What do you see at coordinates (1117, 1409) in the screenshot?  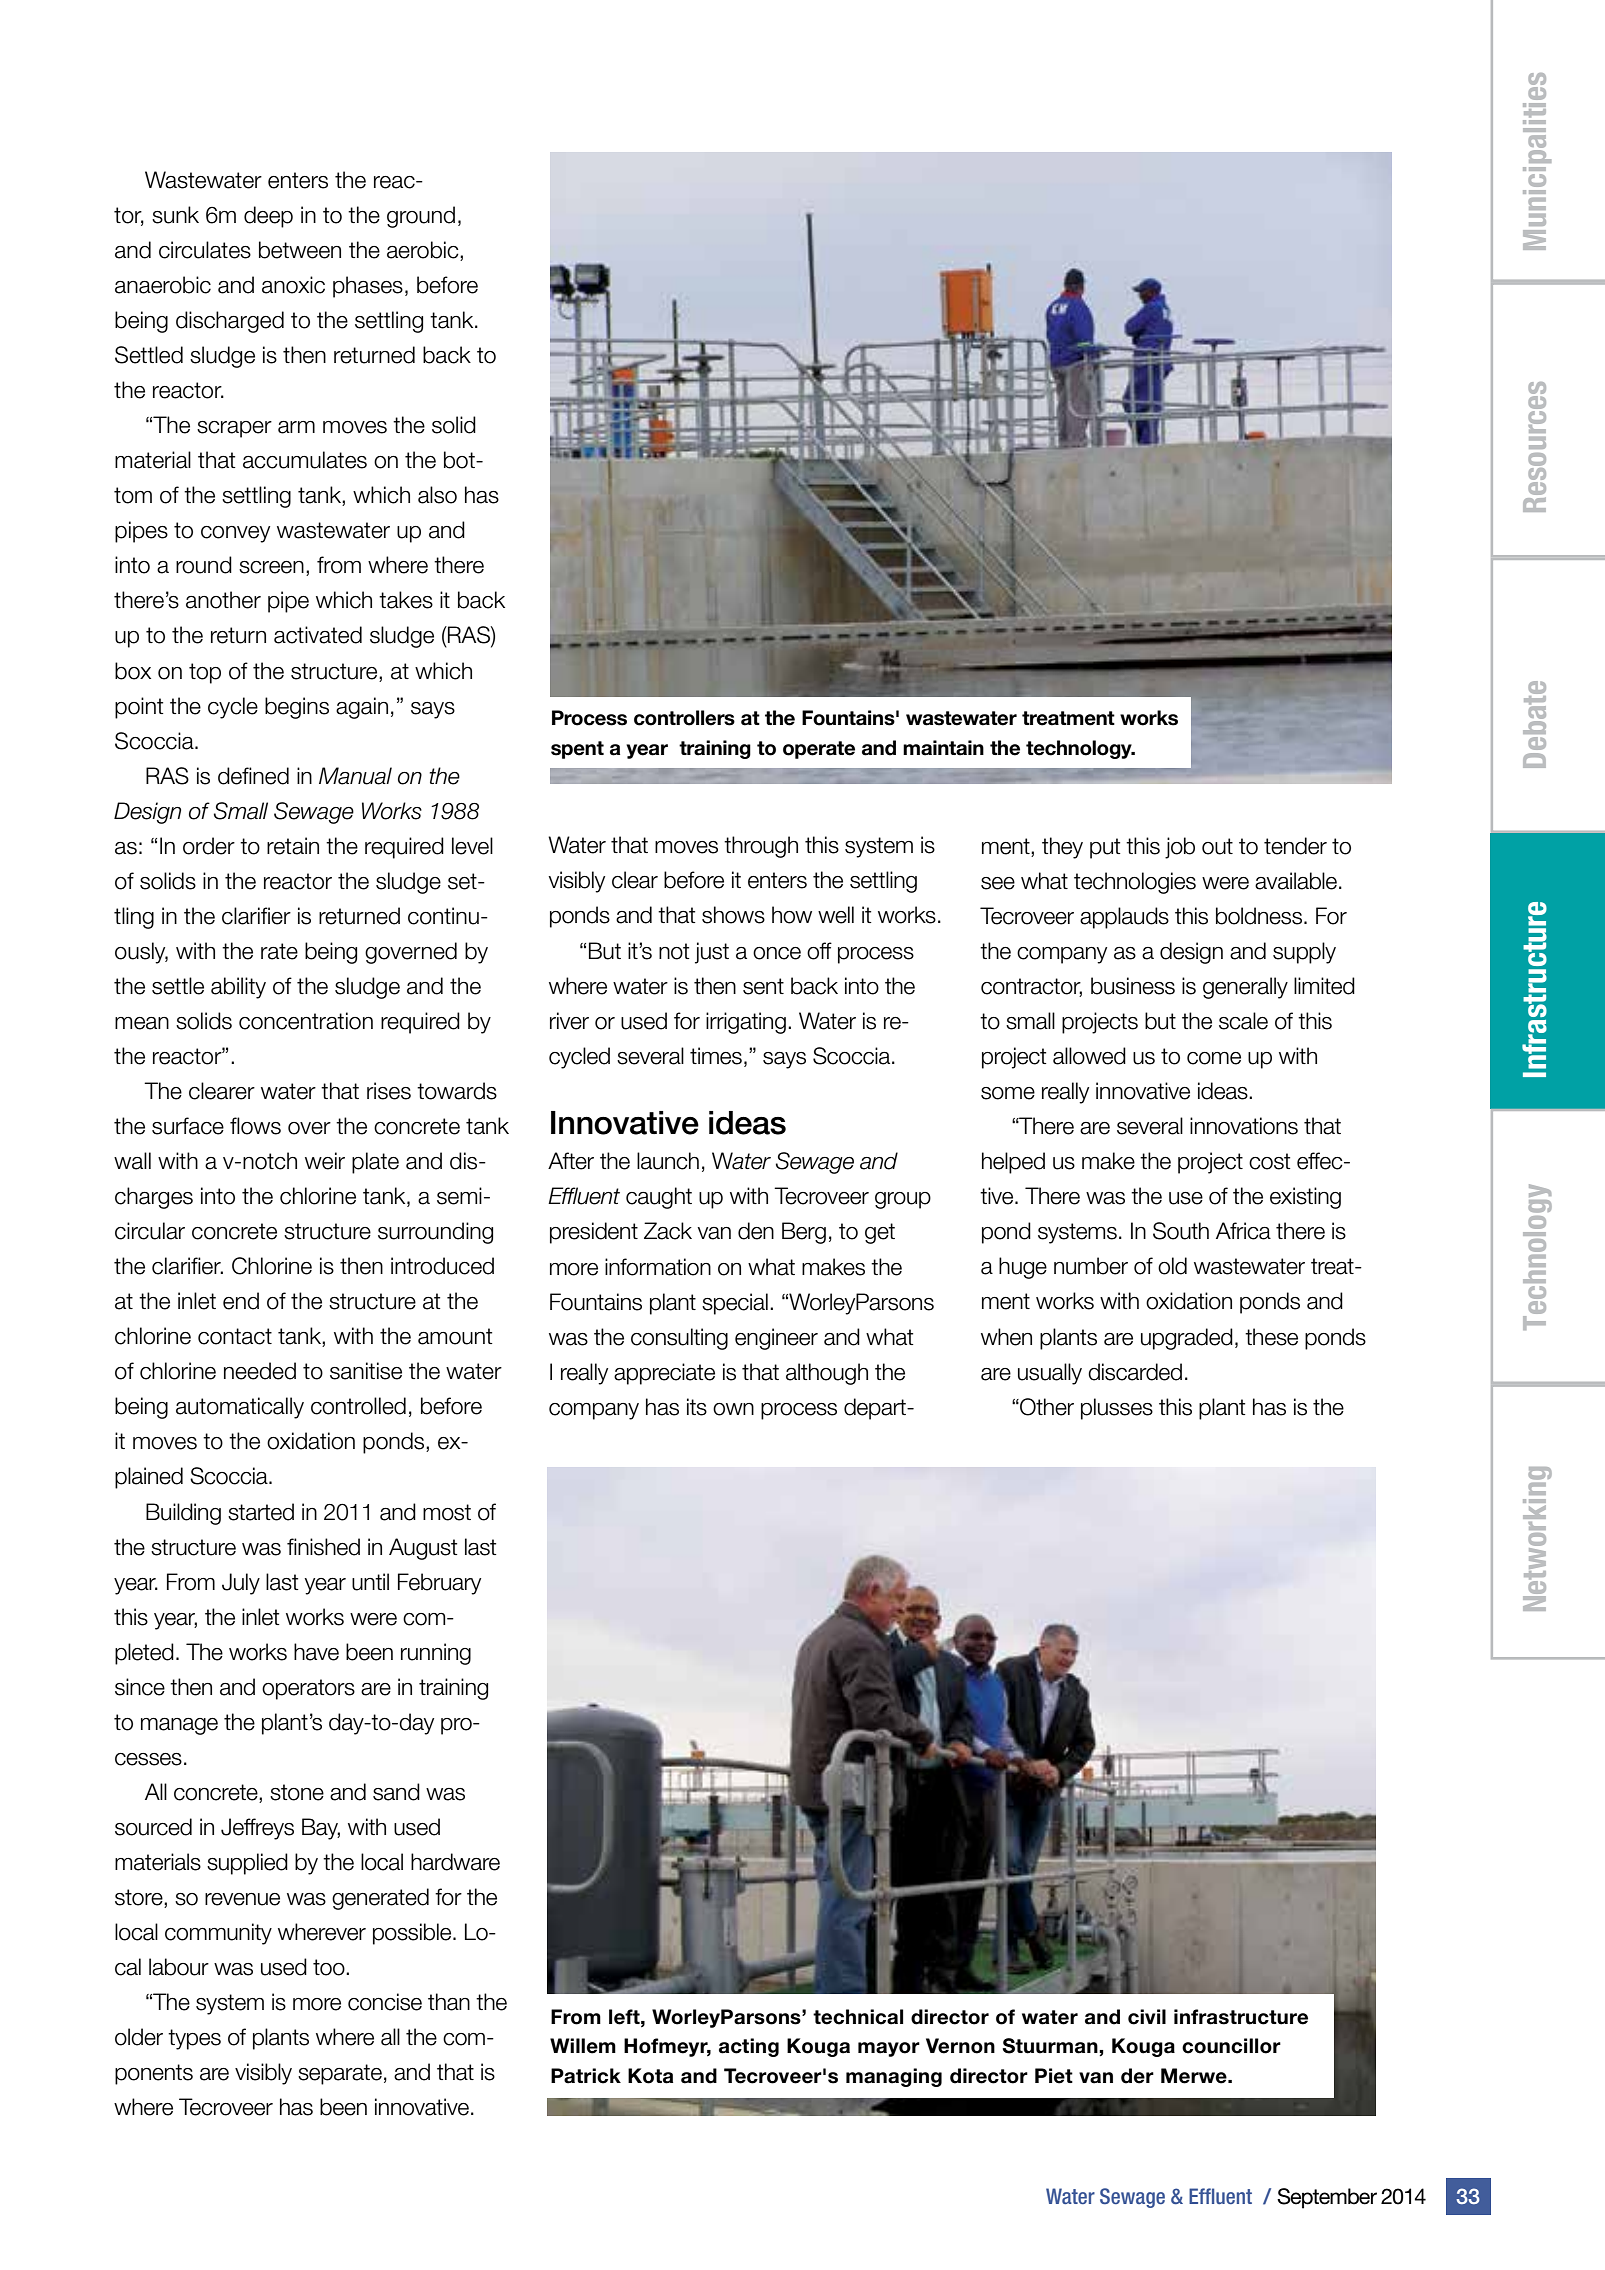 I see `plusses` at bounding box center [1117, 1409].
